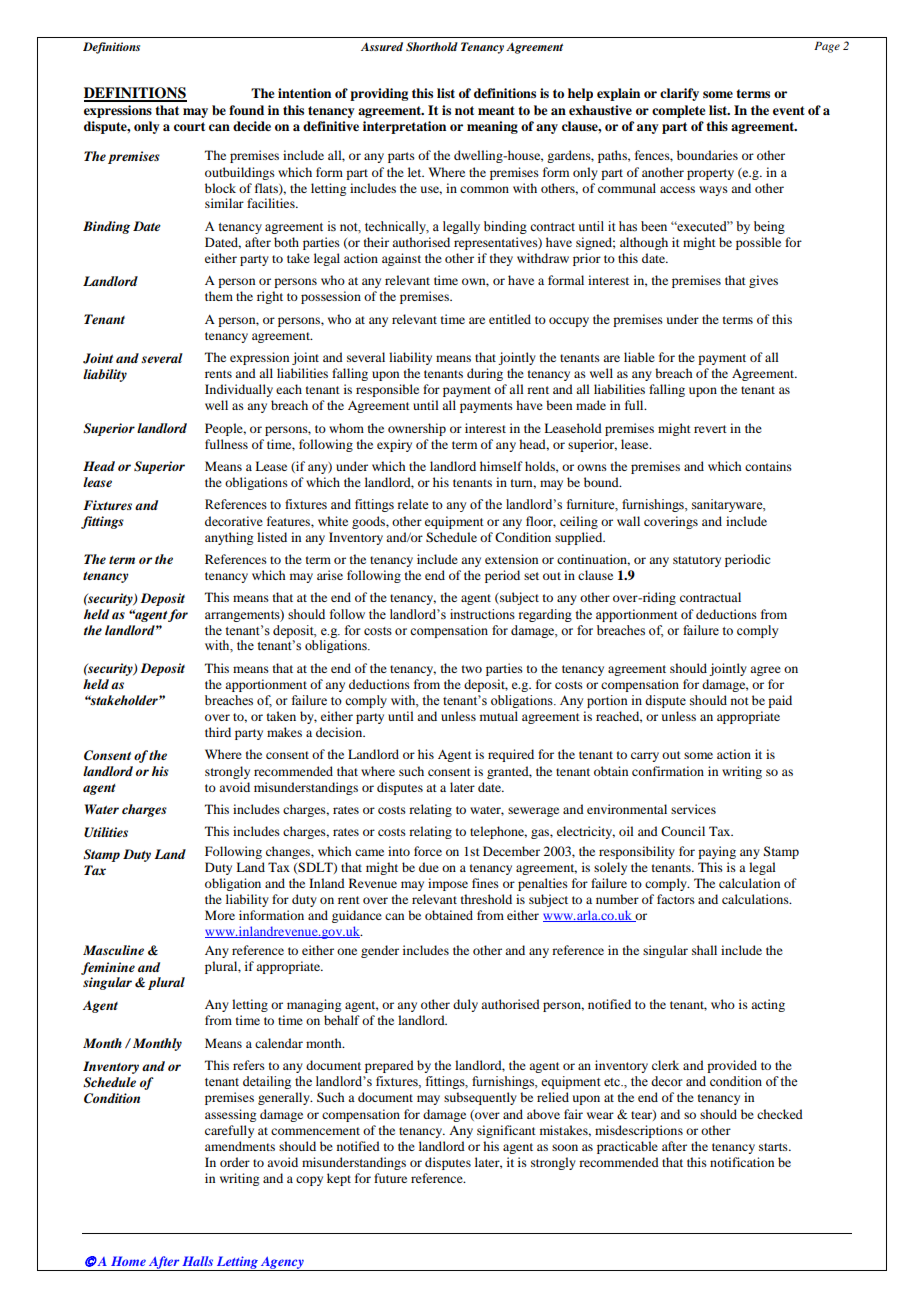 This screenshot has height=1308, width=924. Describe the element at coordinates (789, 110) in the screenshot. I see `event` at that location.
